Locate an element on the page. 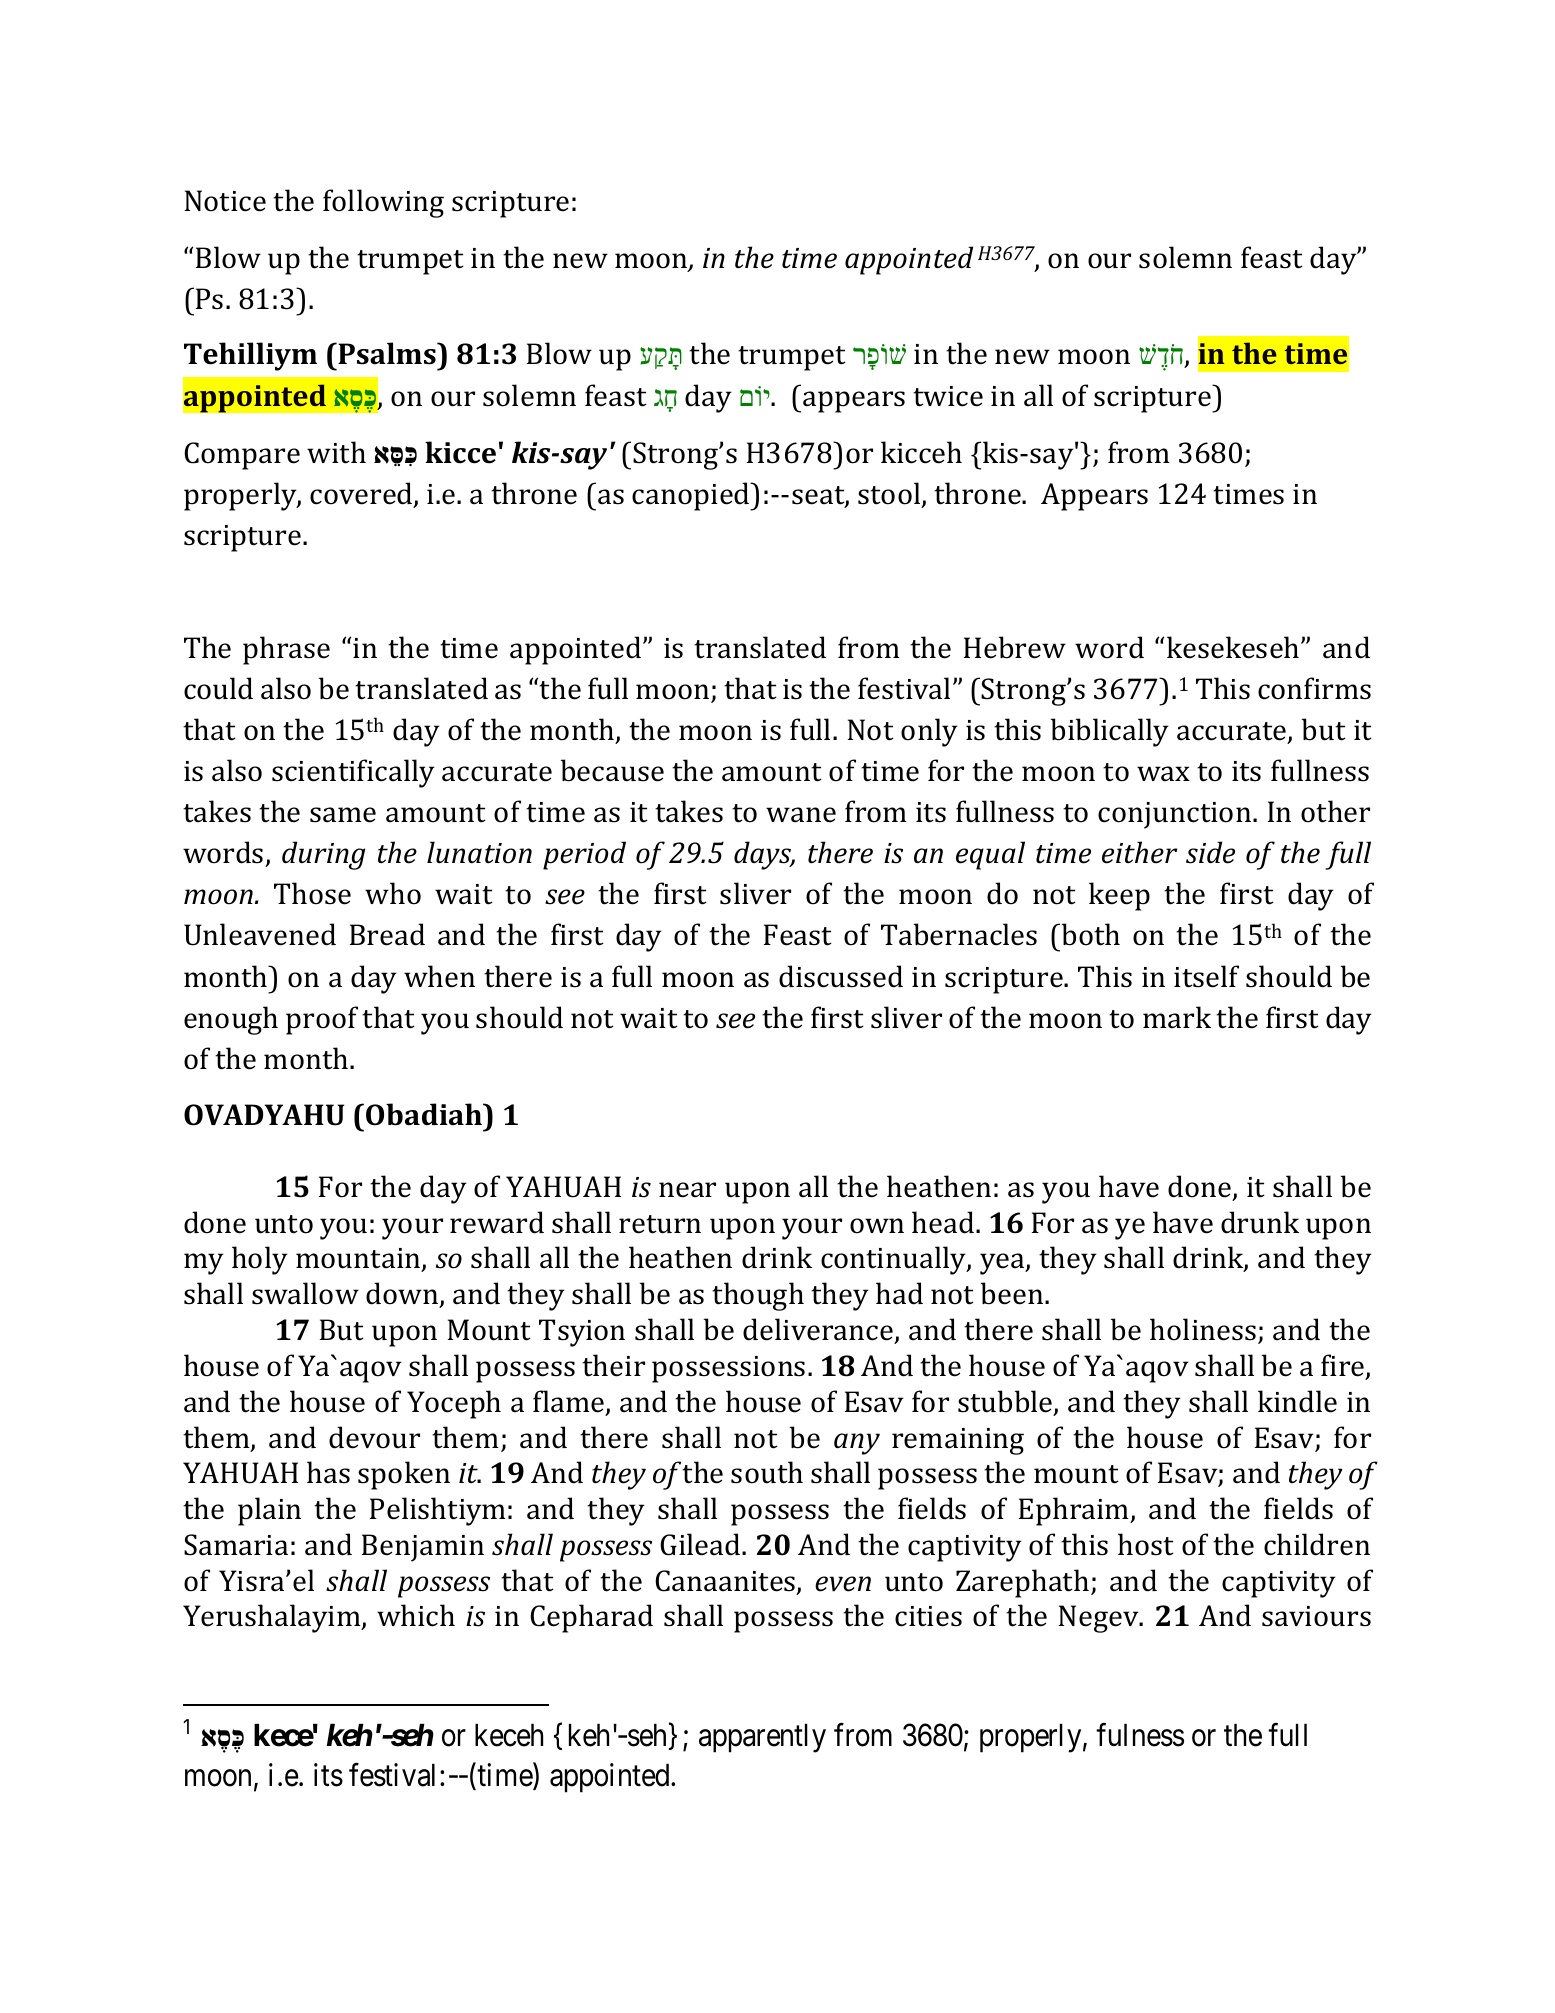  discussed is located at coordinates (841, 976).
